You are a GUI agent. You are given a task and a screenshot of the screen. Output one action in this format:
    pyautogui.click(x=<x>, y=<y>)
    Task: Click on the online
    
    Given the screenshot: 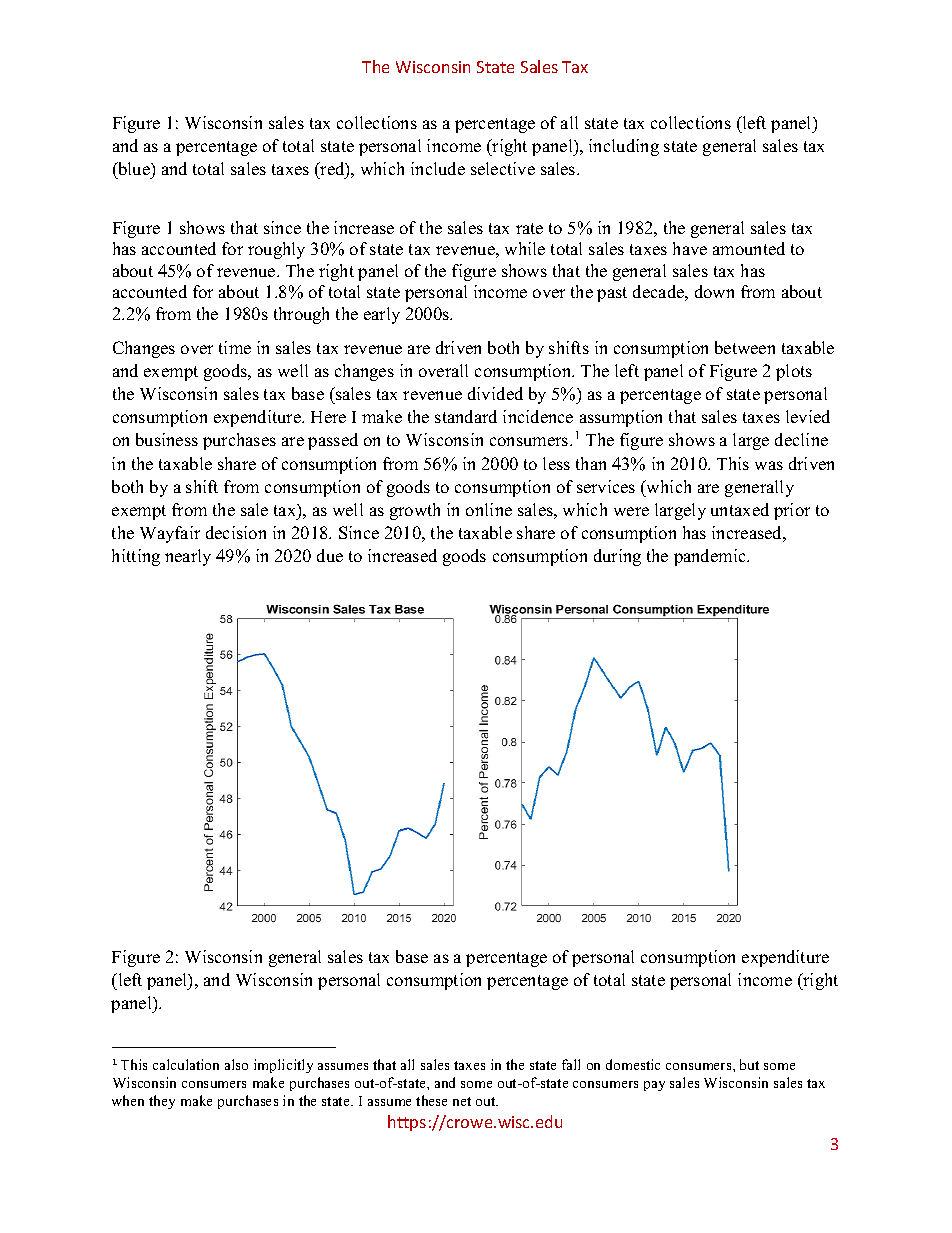 What is the action you would take?
    pyautogui.click(x=489, y=509)
